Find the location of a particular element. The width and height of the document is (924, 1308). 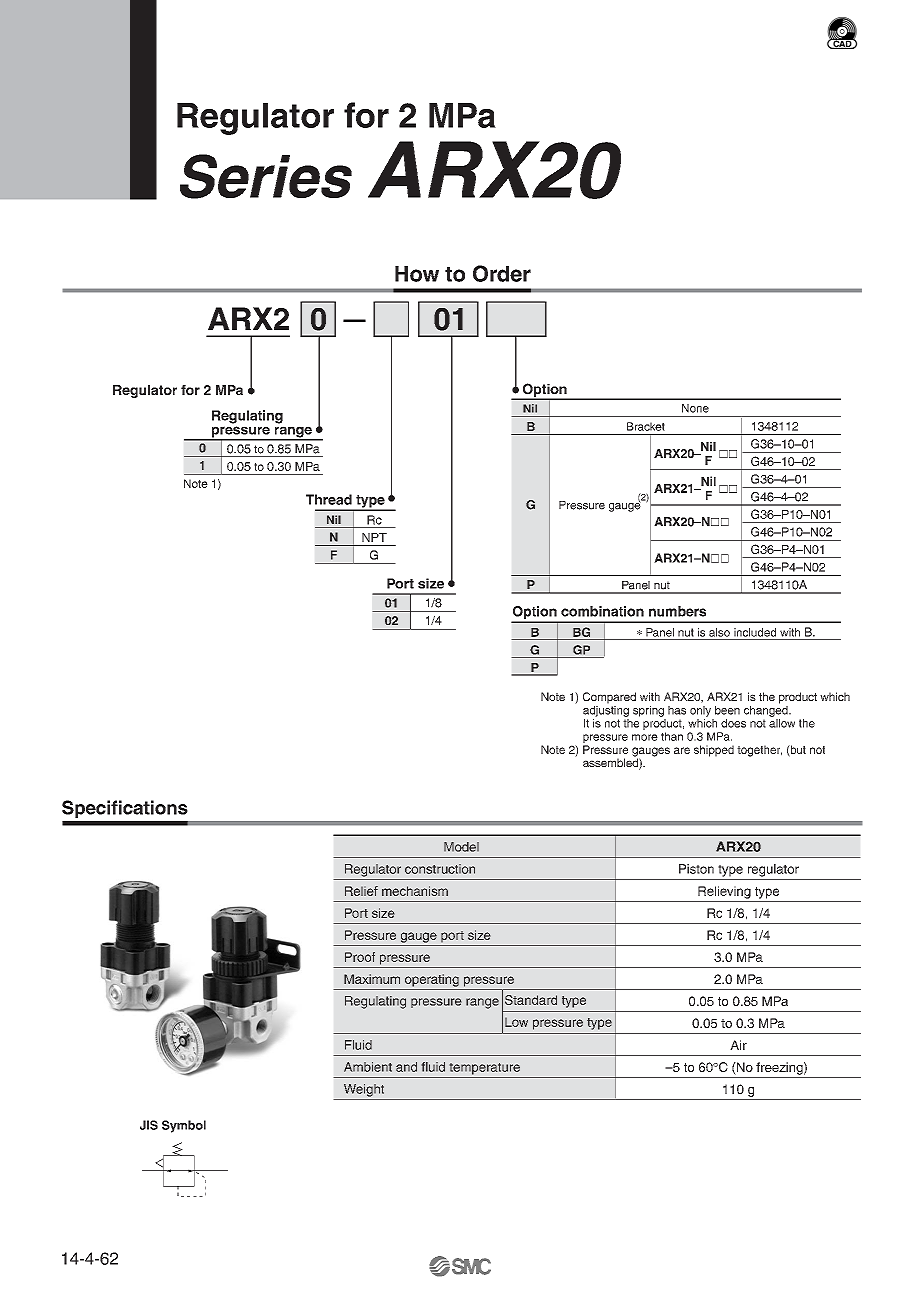

How is located at coordinates (417, 274).
